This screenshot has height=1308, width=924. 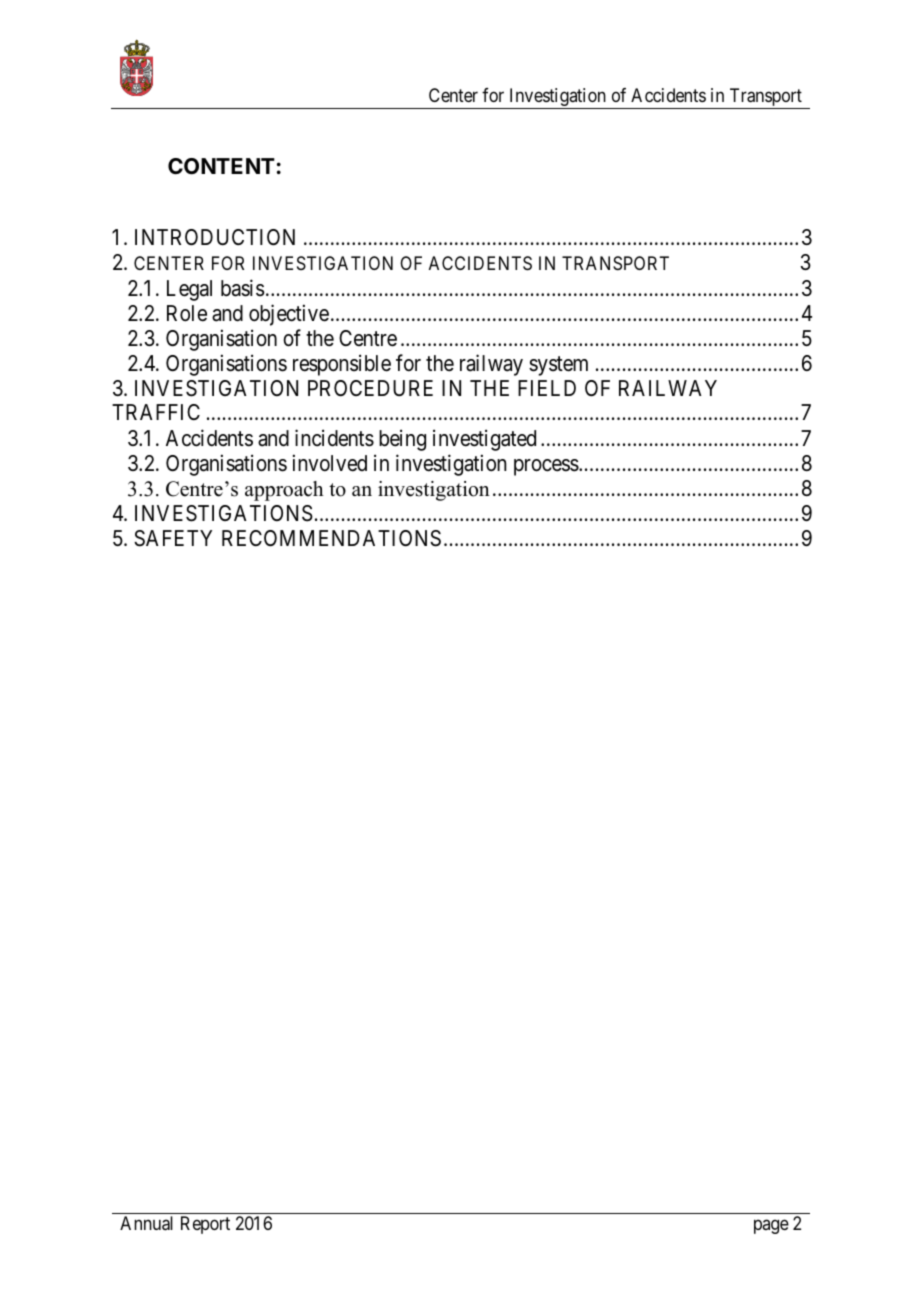 I want to click on Annual, so click(x=146, y=1223).
